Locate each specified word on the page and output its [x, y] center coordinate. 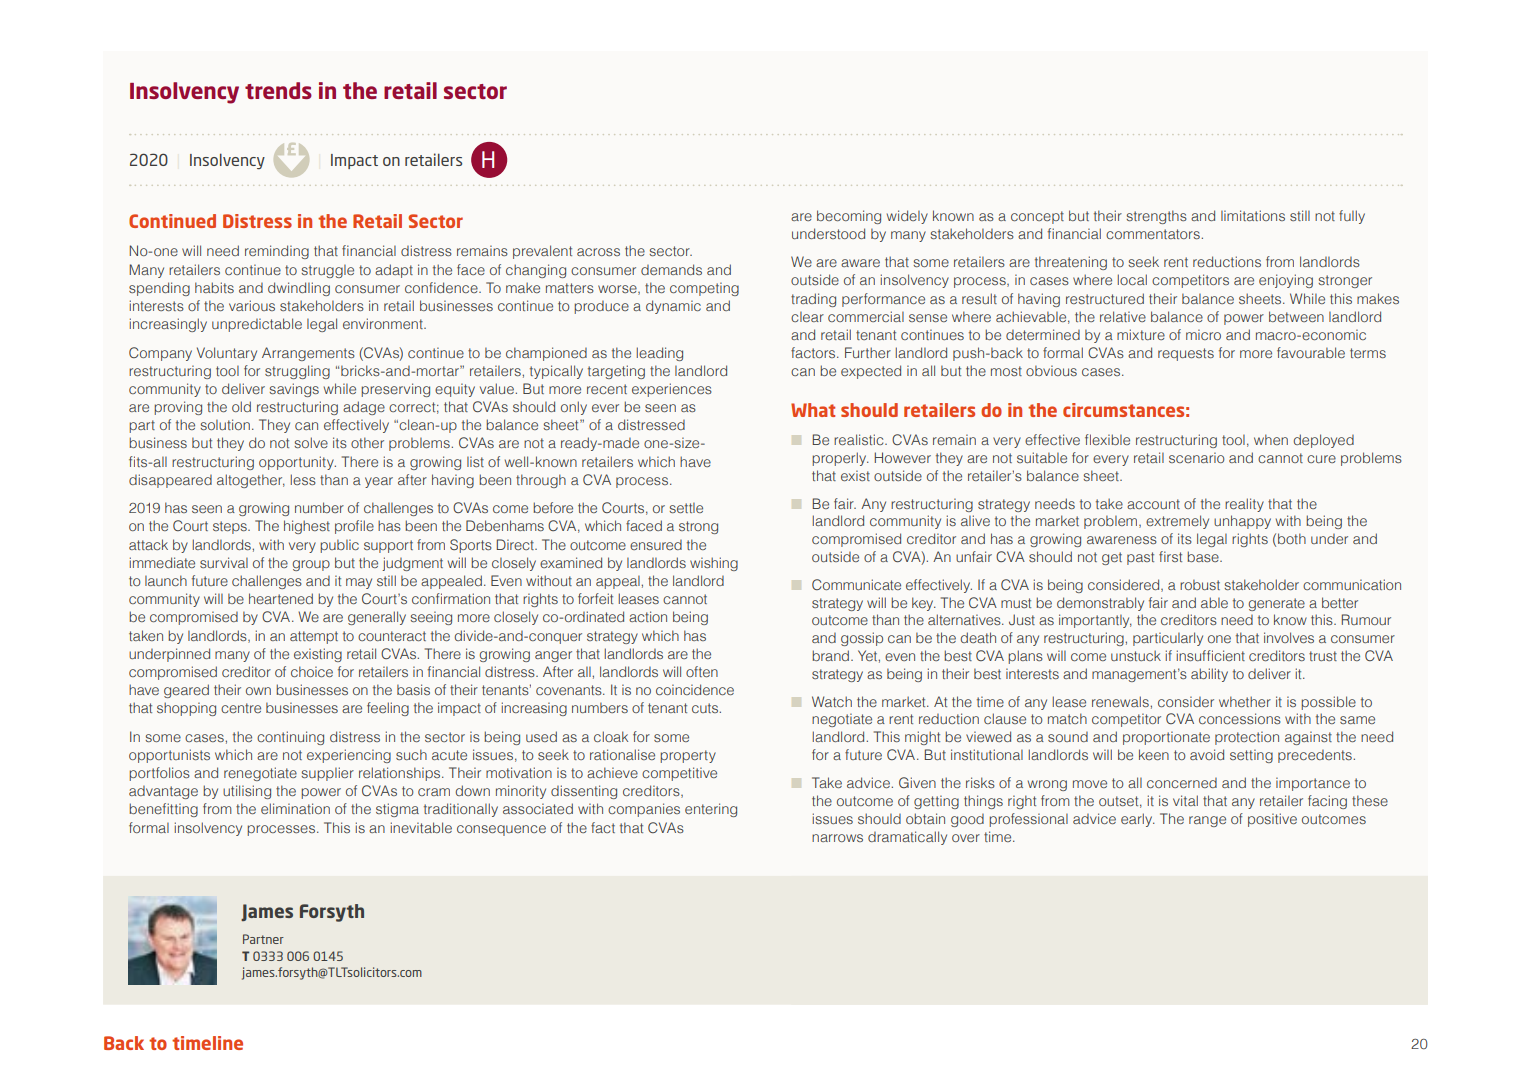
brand [832, 655]
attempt [314, 637]
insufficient [1211, 655]
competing [704, 289]
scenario [1197, 457]
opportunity [297, 463]
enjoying [1286, 281]
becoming [849, 217]
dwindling [299, 289]
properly [840, 459]
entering [711, 810]
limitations [1253, 215]
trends [278, 90]
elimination [295, 808]
